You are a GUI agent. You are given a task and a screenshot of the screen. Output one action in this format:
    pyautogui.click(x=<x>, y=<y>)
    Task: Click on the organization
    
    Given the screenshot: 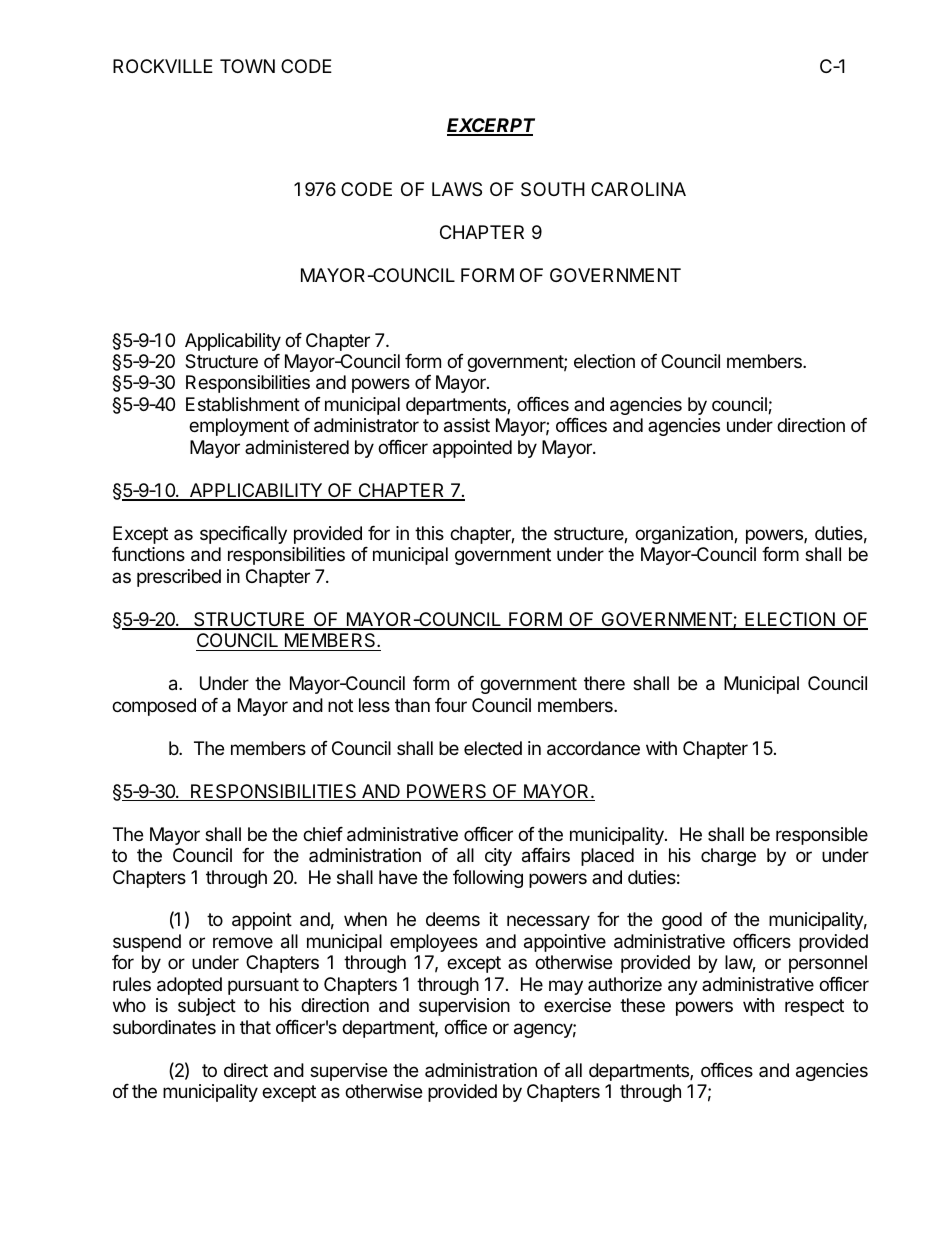 What is the action you would take?
    pyautogui.click(x=685, y=535)
